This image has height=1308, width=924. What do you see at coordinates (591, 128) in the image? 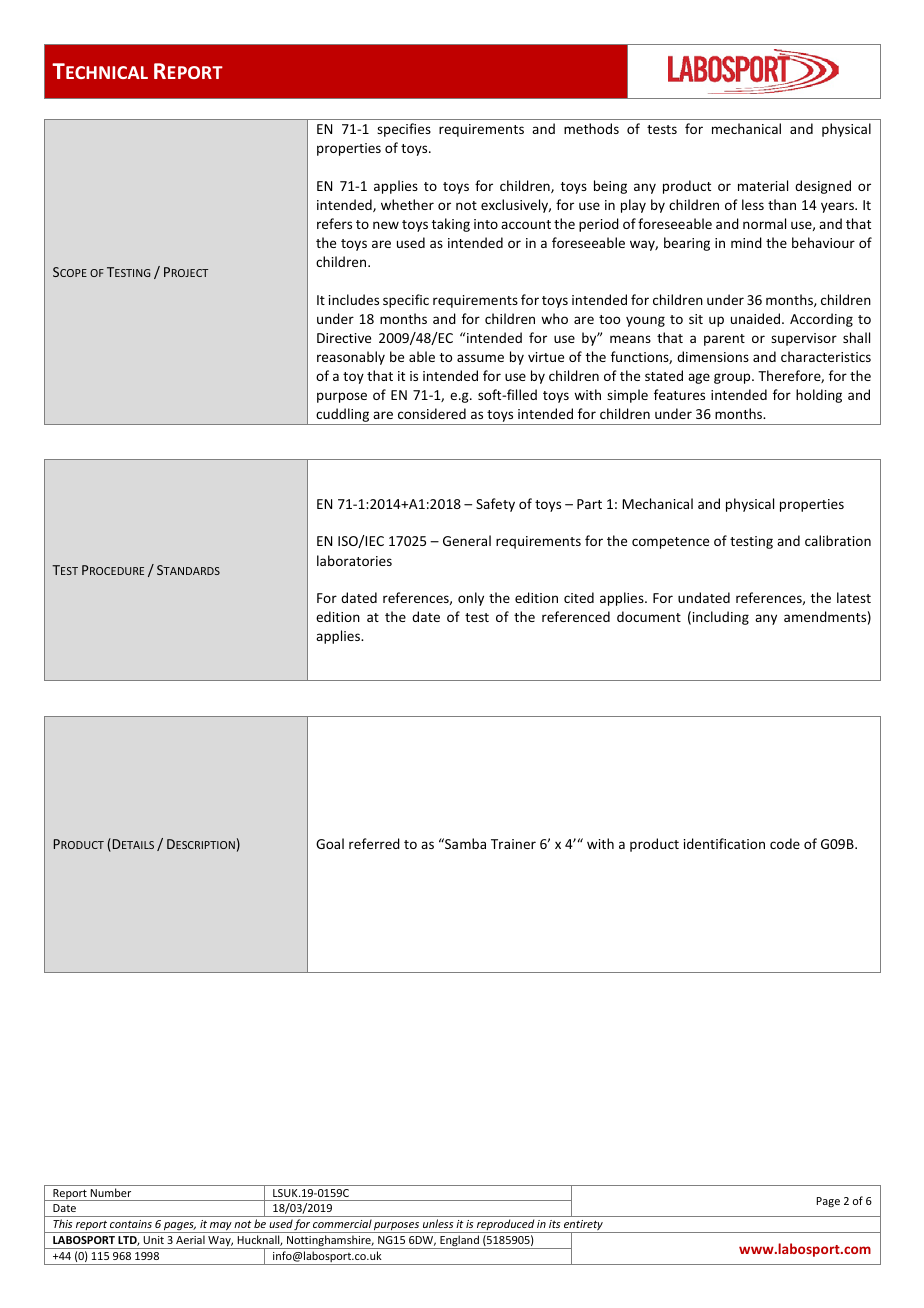
I see `methods` at bounding box center [591, 128].
